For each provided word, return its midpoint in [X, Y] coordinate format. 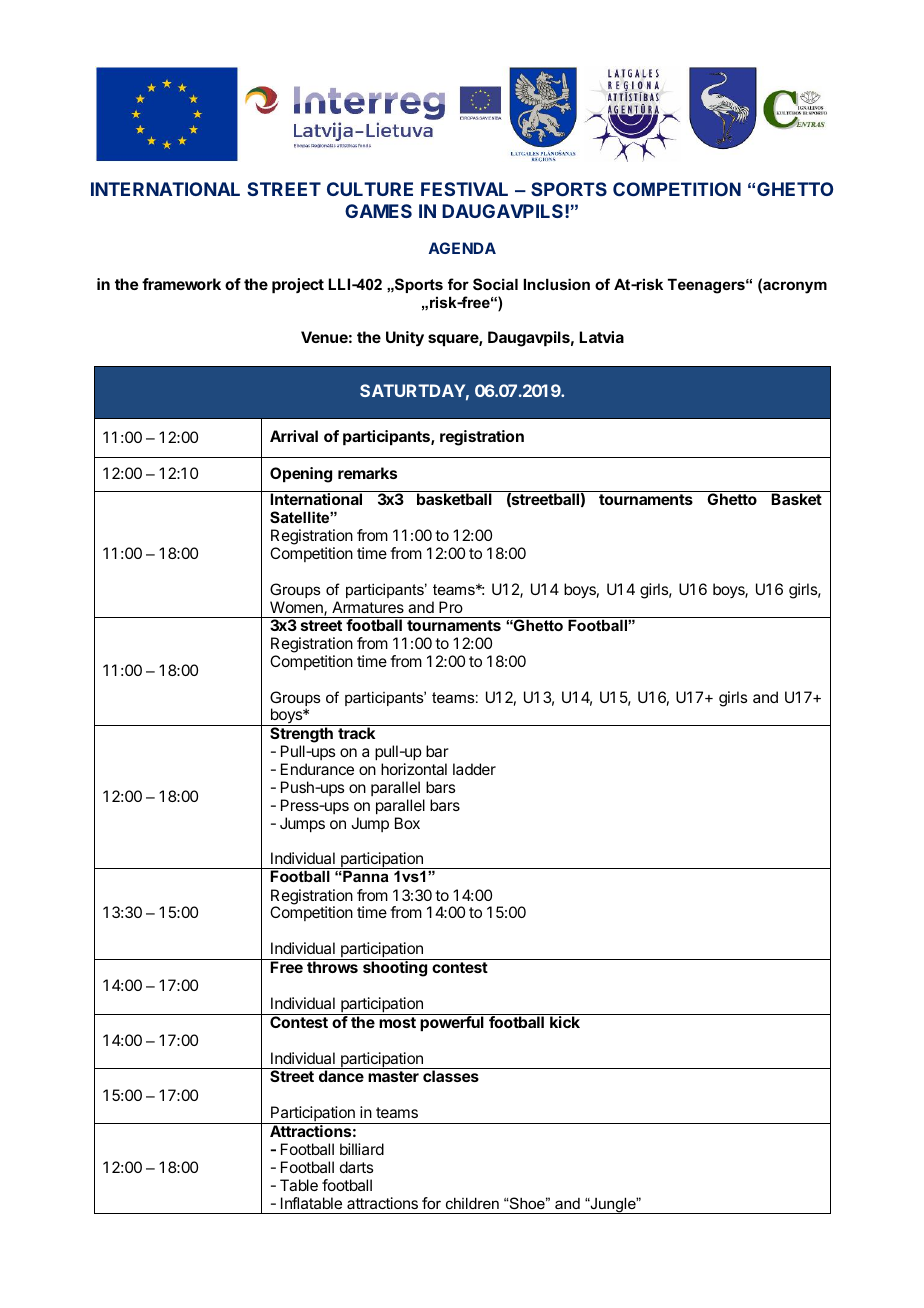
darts [356, 1167]
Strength [301, 734]
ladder [474, 769]
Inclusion [557, 284]
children [472, 1203]
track [356, 733]
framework [181, 284]
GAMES [378, 211]
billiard [362, 1149]
